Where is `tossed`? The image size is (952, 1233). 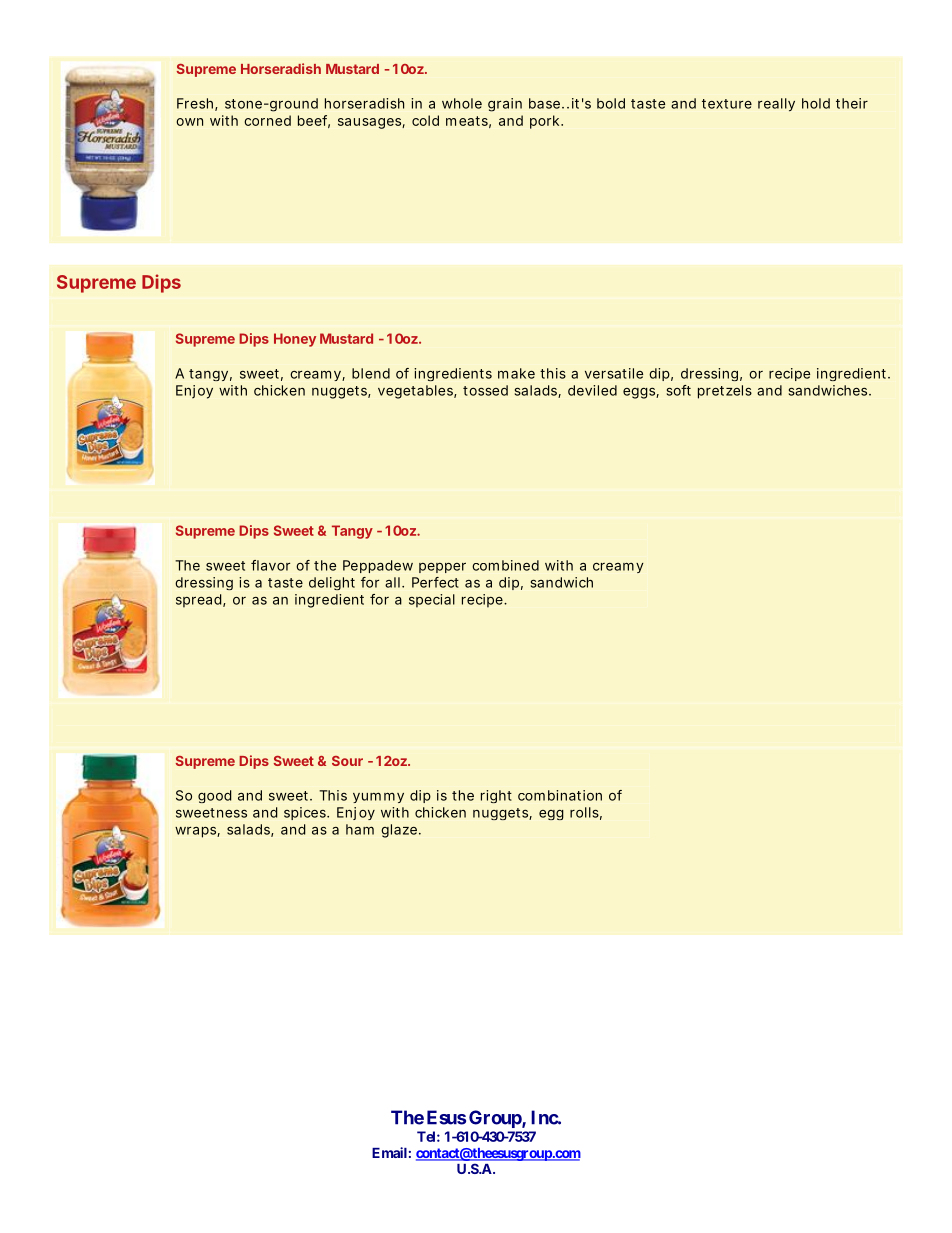
tossed is located at coordinates (485, 390).
